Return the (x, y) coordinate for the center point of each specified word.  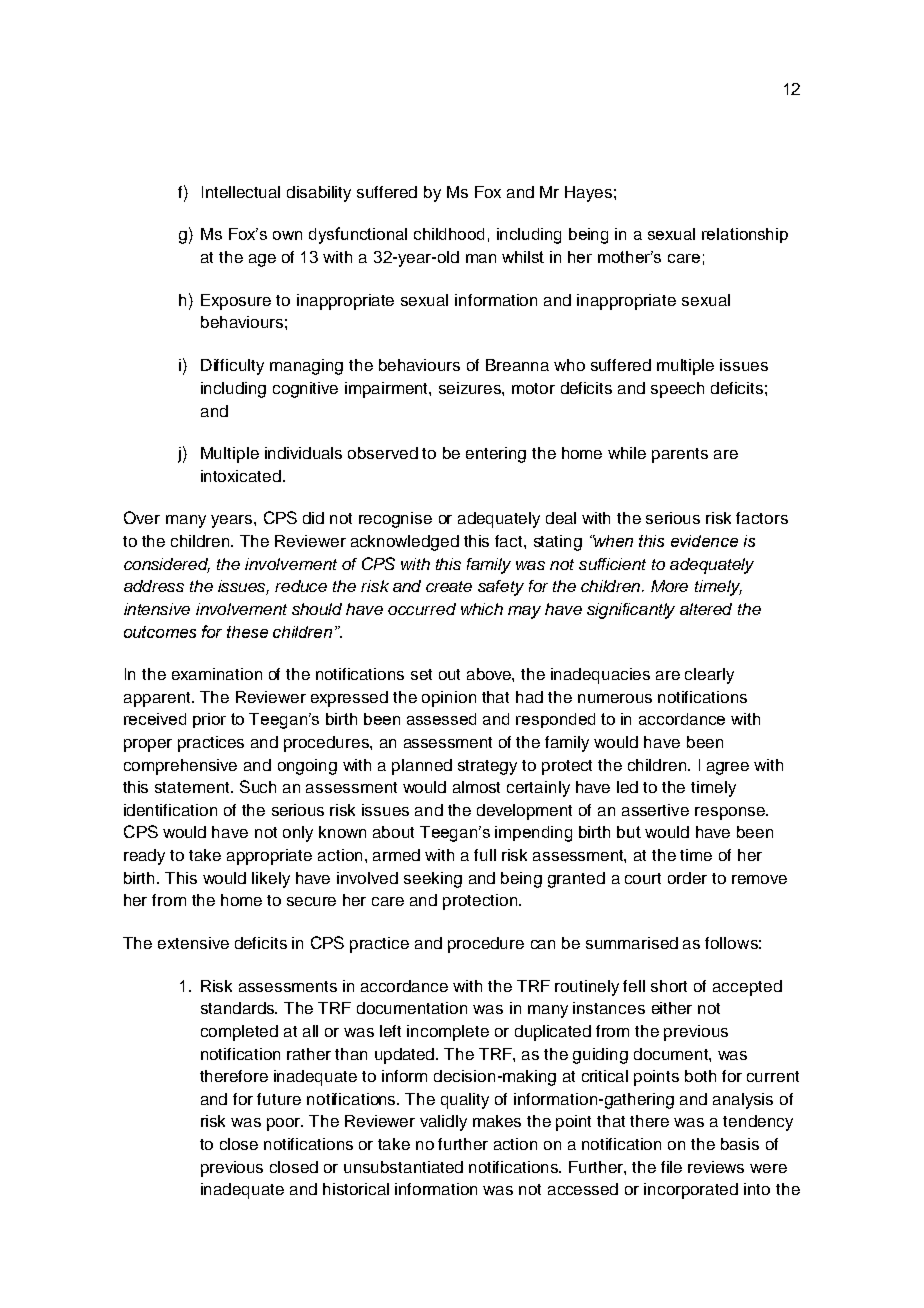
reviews (716, 1167)
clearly (709, 676)
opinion (449, 699)
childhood (449, 234)
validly (443, 1123)
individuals (303, 453)
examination (217, 674)
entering (496, 455)
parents (680, 455)
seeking (433, 880)
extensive (193, 943)
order (687, 878)
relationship (745, 235)
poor (285, 1124)
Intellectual (241, 192)
